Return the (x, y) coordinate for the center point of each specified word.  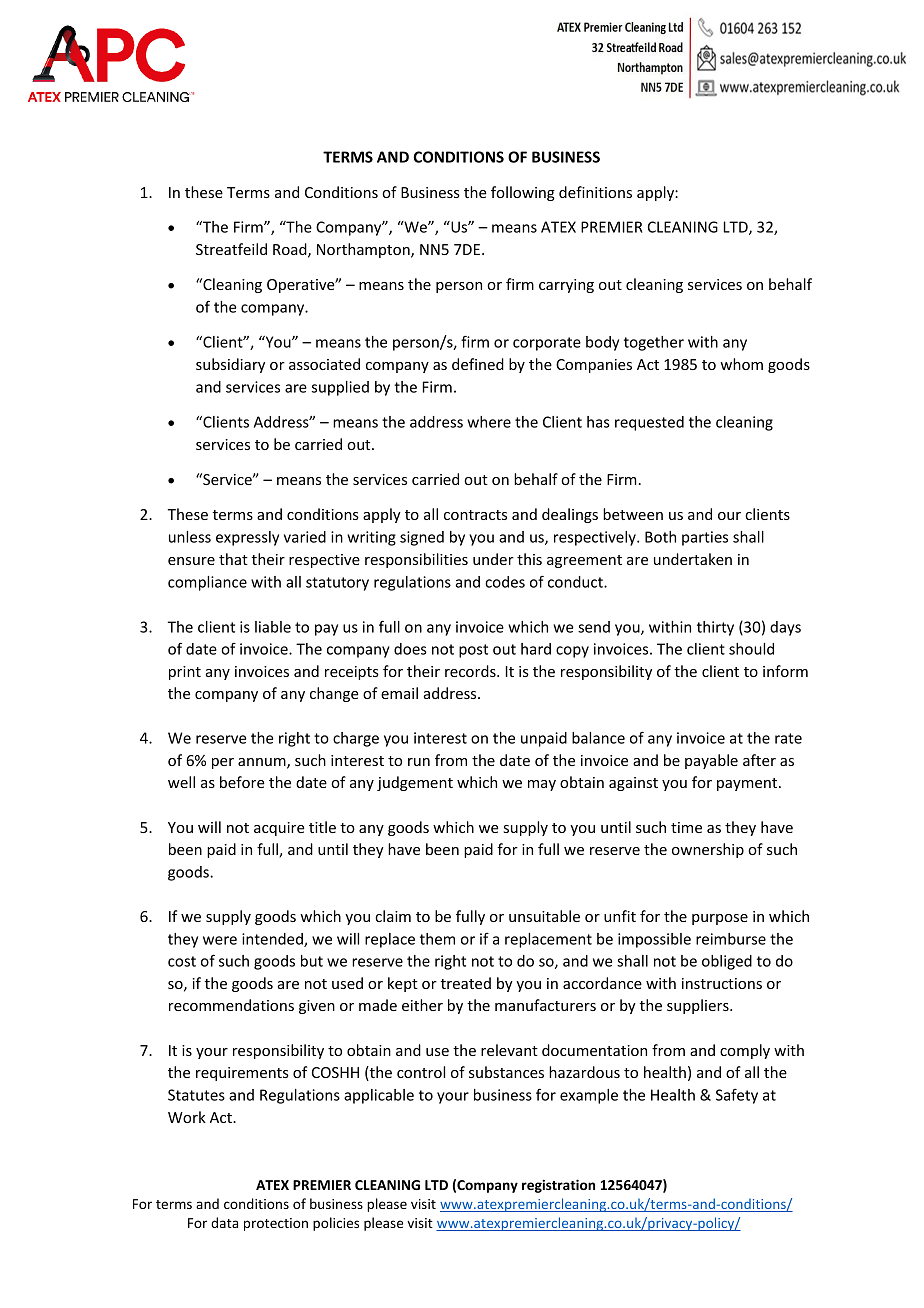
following (523, 193)
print (185, 673)
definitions (595, 192)
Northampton (364, 250)
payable (711, 761)
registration (558, 1186)
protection (276, 1224)
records (471, 671)
